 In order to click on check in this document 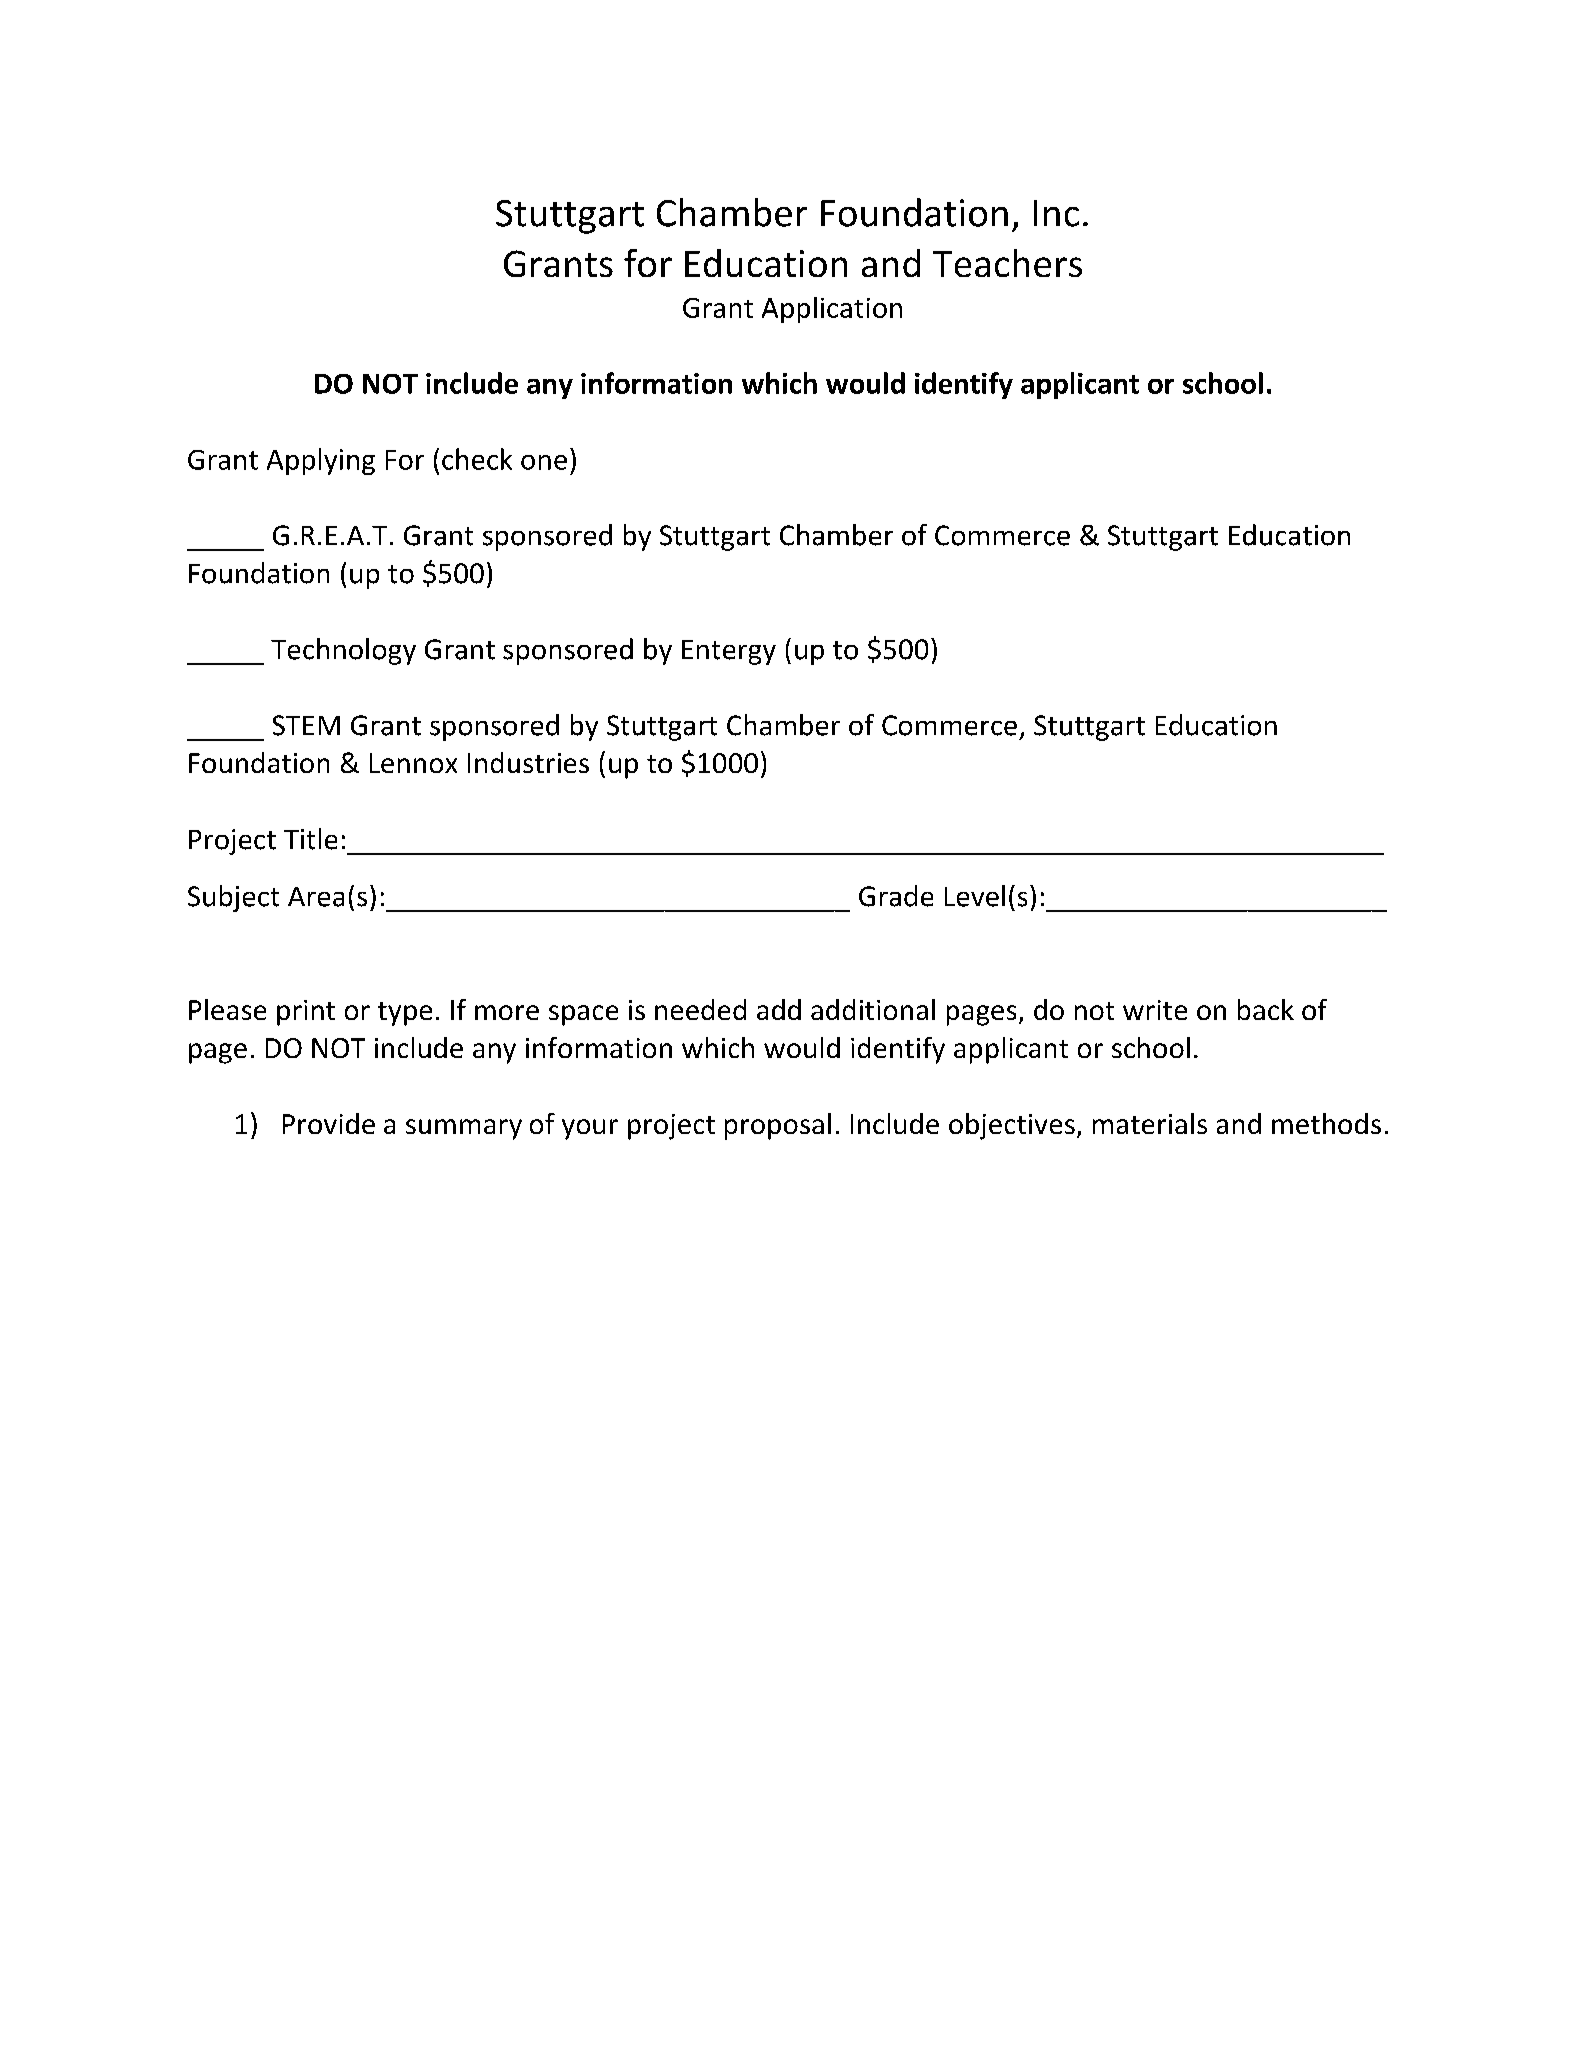, I will do `click(477, 459)`.
